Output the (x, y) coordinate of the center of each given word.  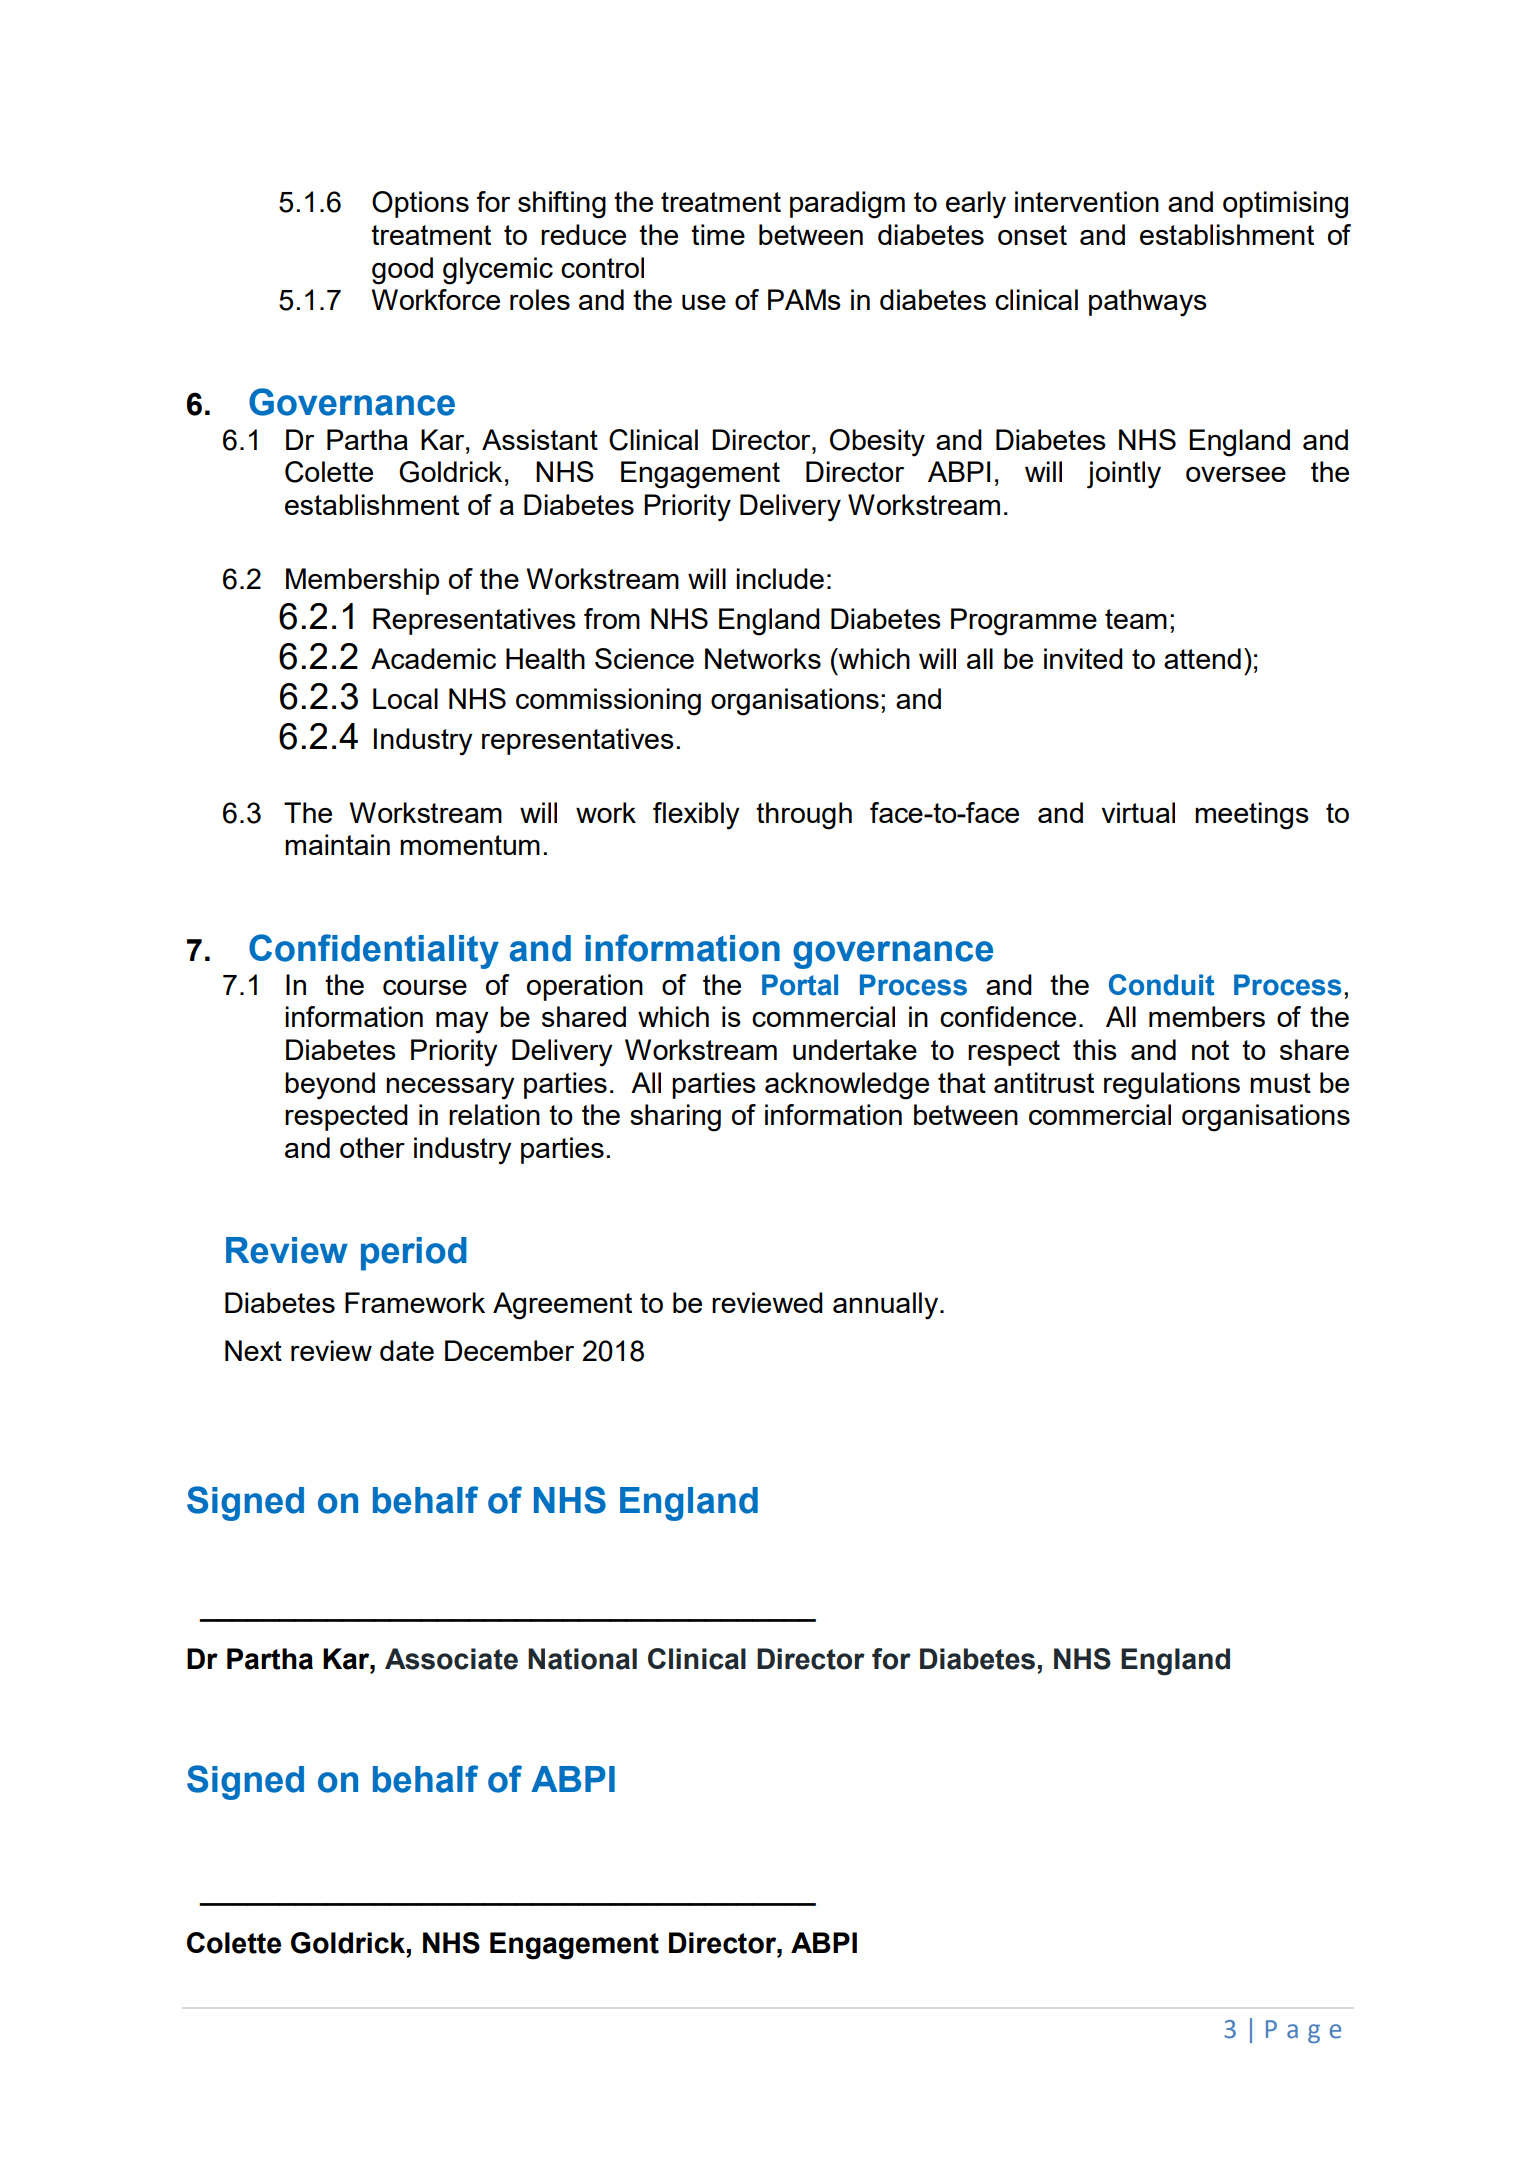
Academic (433, 658)
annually (887, 1306)
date (407, 1350)
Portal (800, 985)
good (402, 271)
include (780, 578)
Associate (451, 1659)
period (414, 1254)
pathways (1148, 303)
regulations (1172, 1086)
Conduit (1161, 985)
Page (1303, 2031)
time (718, 234)
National (582, 1659)
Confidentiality (374, 951)
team (1136, 619)
